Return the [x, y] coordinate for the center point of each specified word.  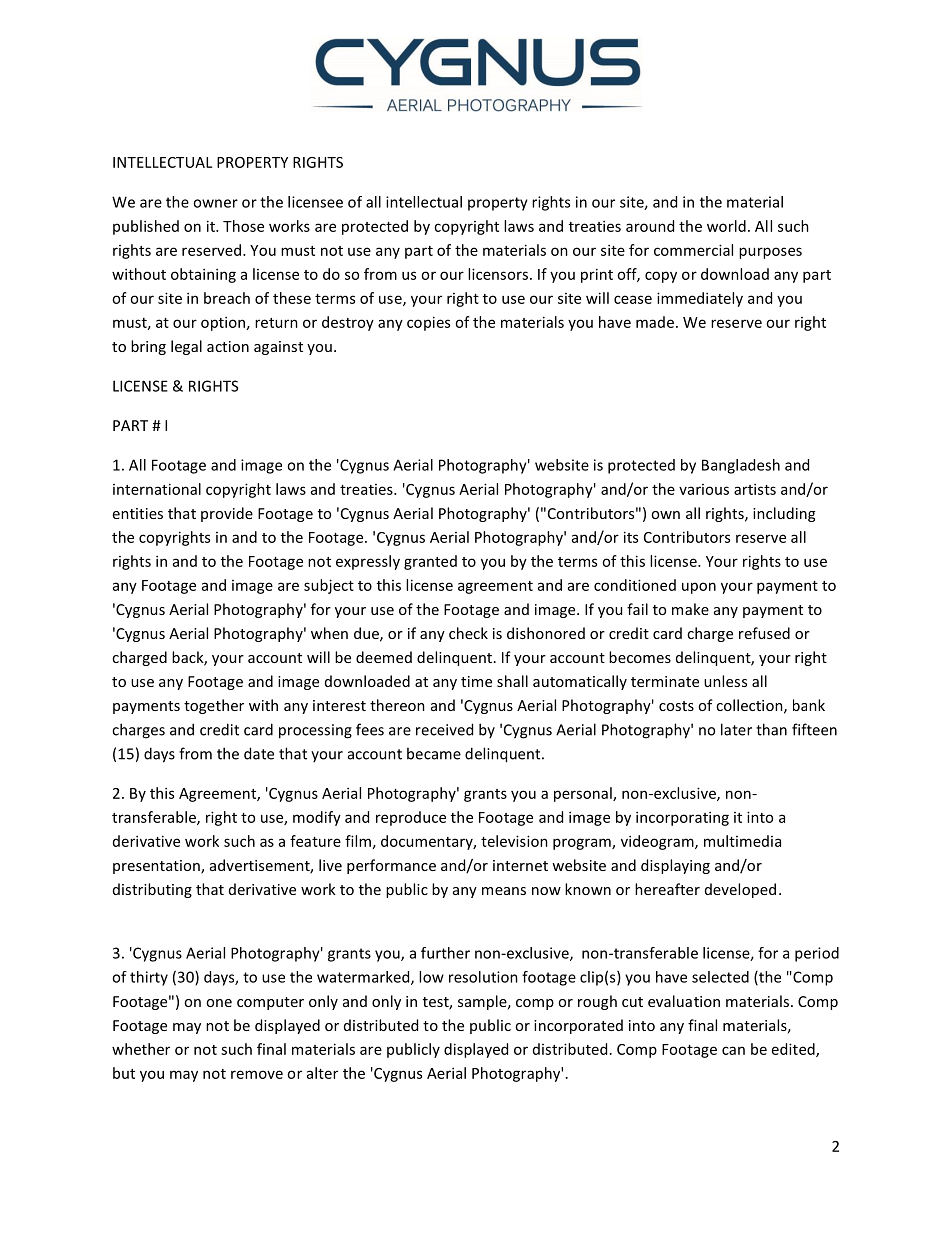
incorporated [578, 1026]
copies [428, 323]
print [597, 275]
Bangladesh [741, 466]
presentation [157, 867]
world [726, 226]
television [514, 841]
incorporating [682, 818]
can [733, 1050]
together [214, 706]
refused [764, 633]
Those [243, 226]
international [157, 489]
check [468, 633]
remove [257, 1074]
